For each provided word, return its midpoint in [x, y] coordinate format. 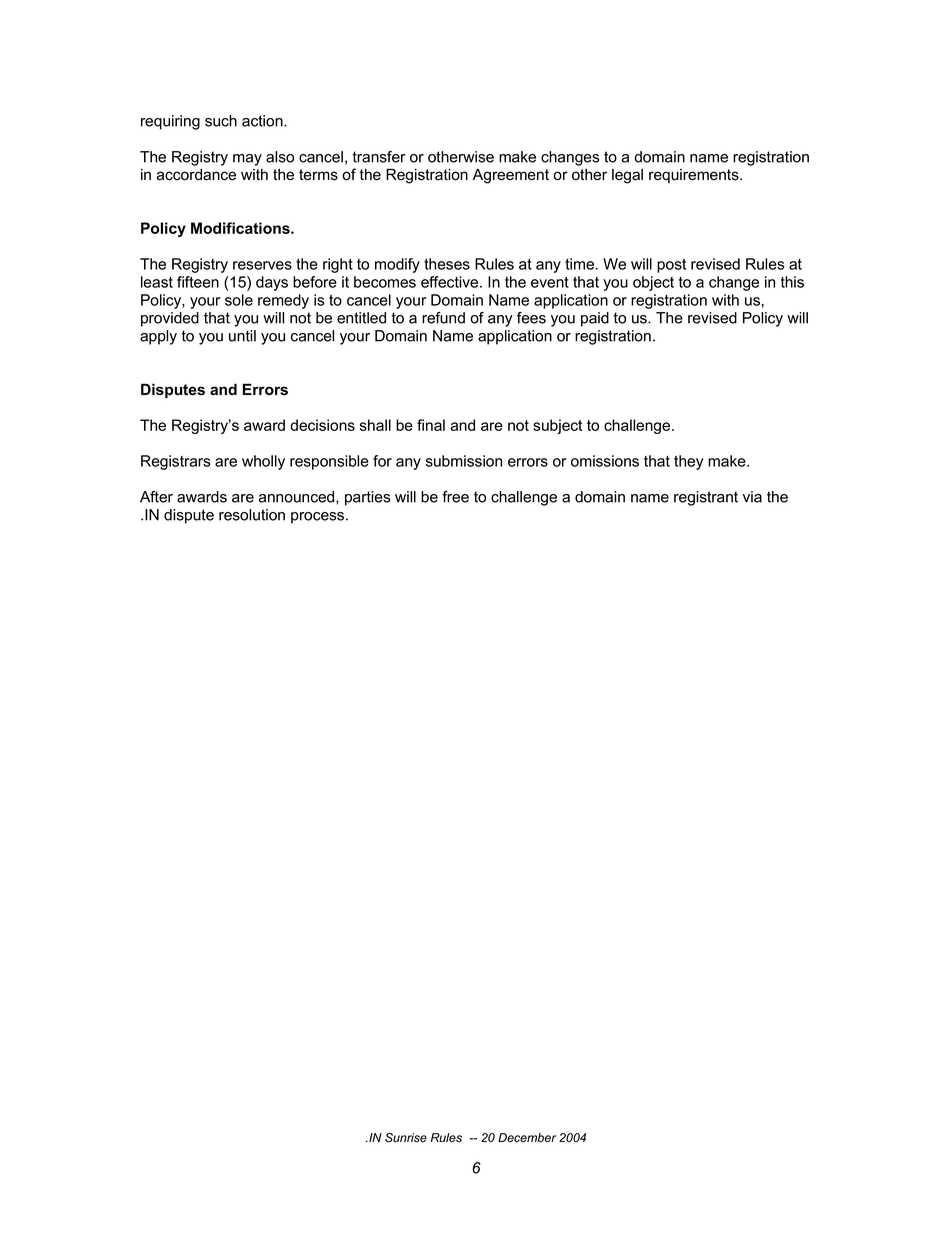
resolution [252, 515]
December [527, 1138]
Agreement [511, 176]
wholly [263, 462]
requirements [695, 176]
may [247, 160]
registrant [706, 498]
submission [464, 461]
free [455, 497]
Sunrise [406, 1138]
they [688, 462]
